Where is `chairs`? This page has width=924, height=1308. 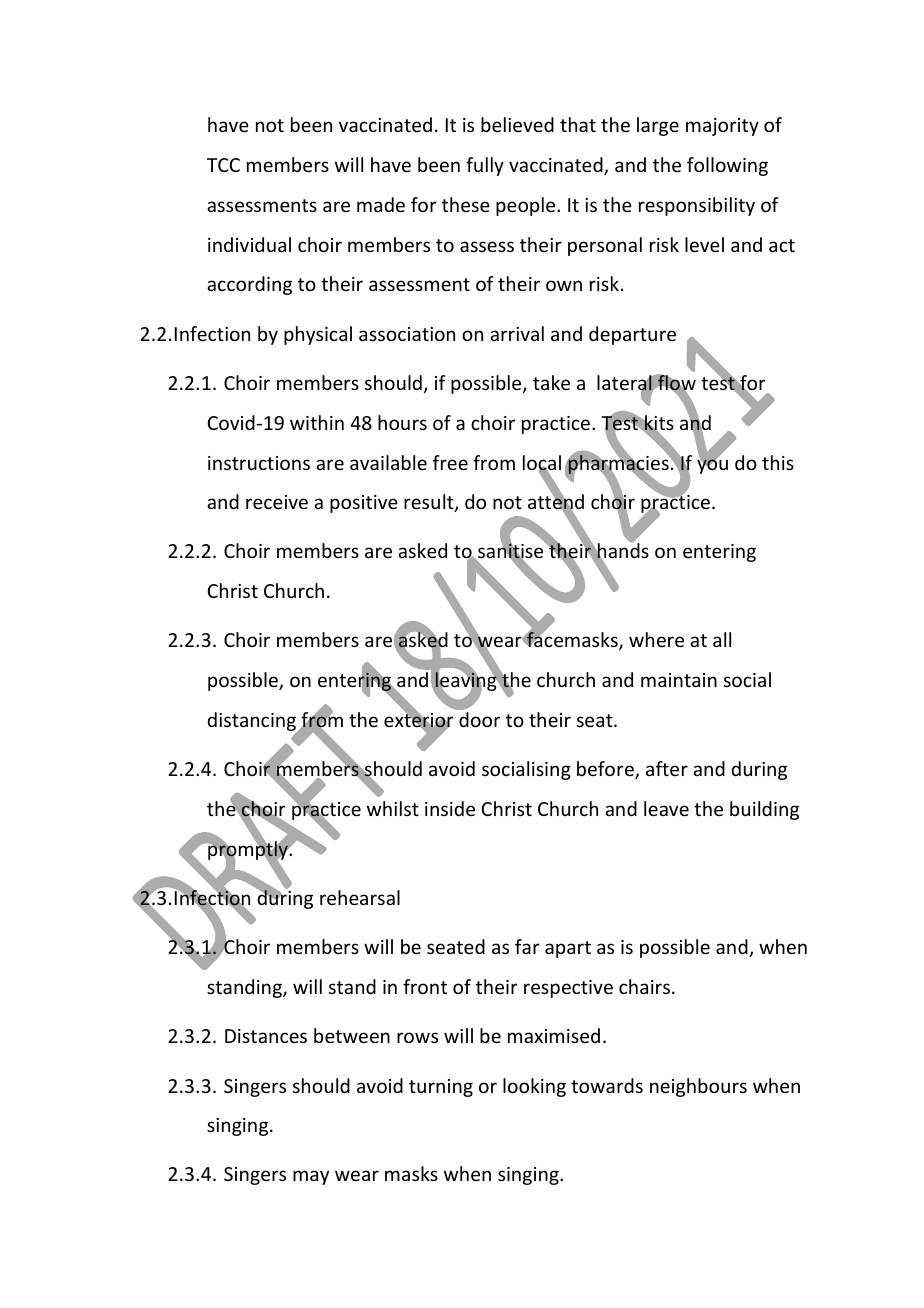
chairs is located at coordinates (644, 986).
